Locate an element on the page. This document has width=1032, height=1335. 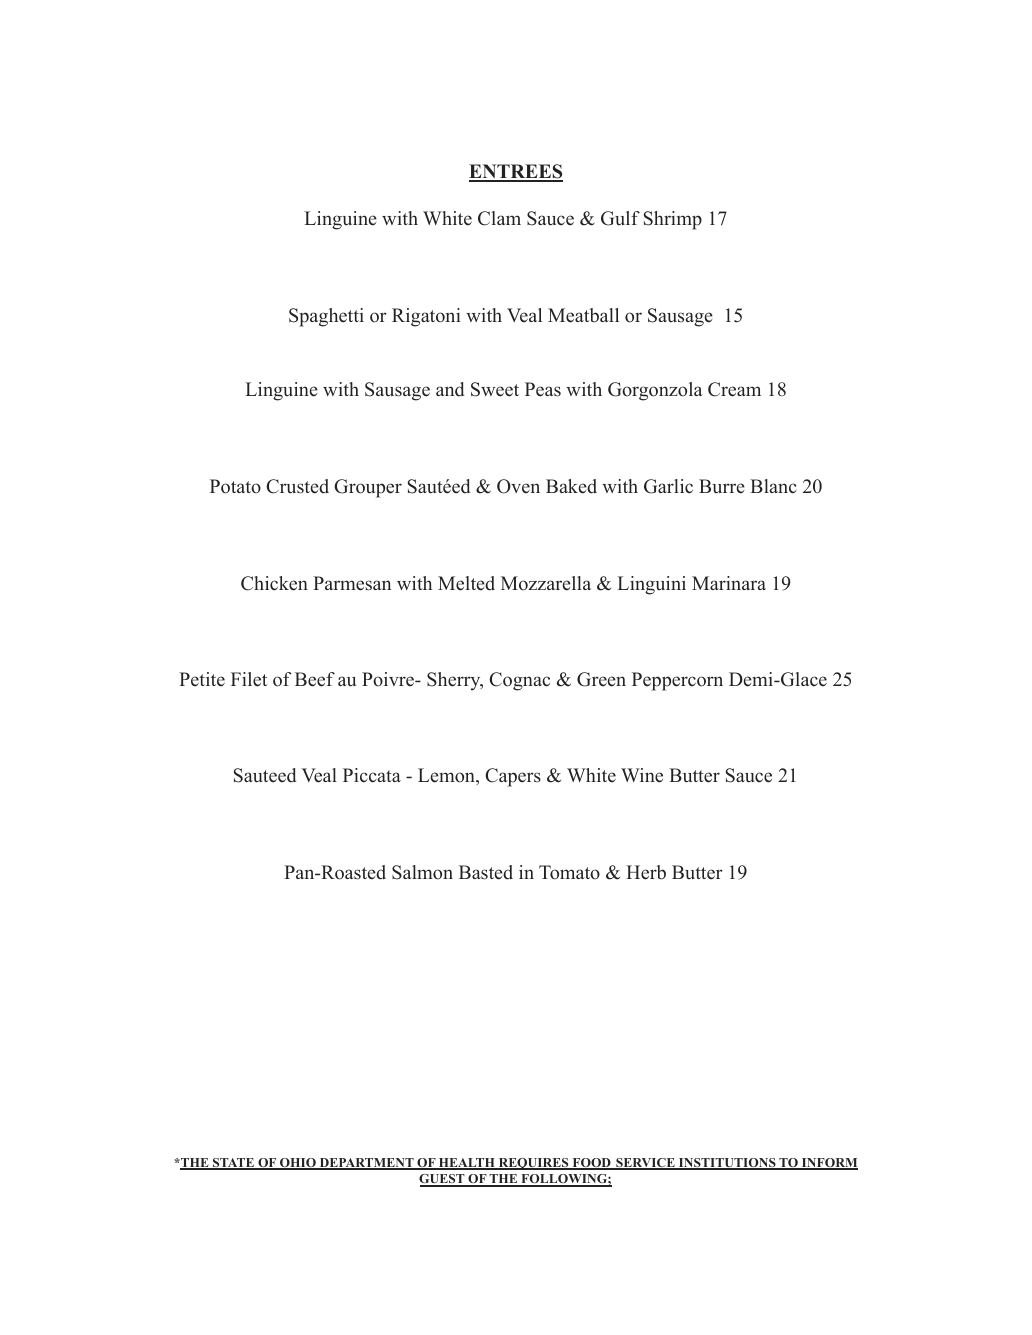
Clam is located at coordinates (499, 218).
